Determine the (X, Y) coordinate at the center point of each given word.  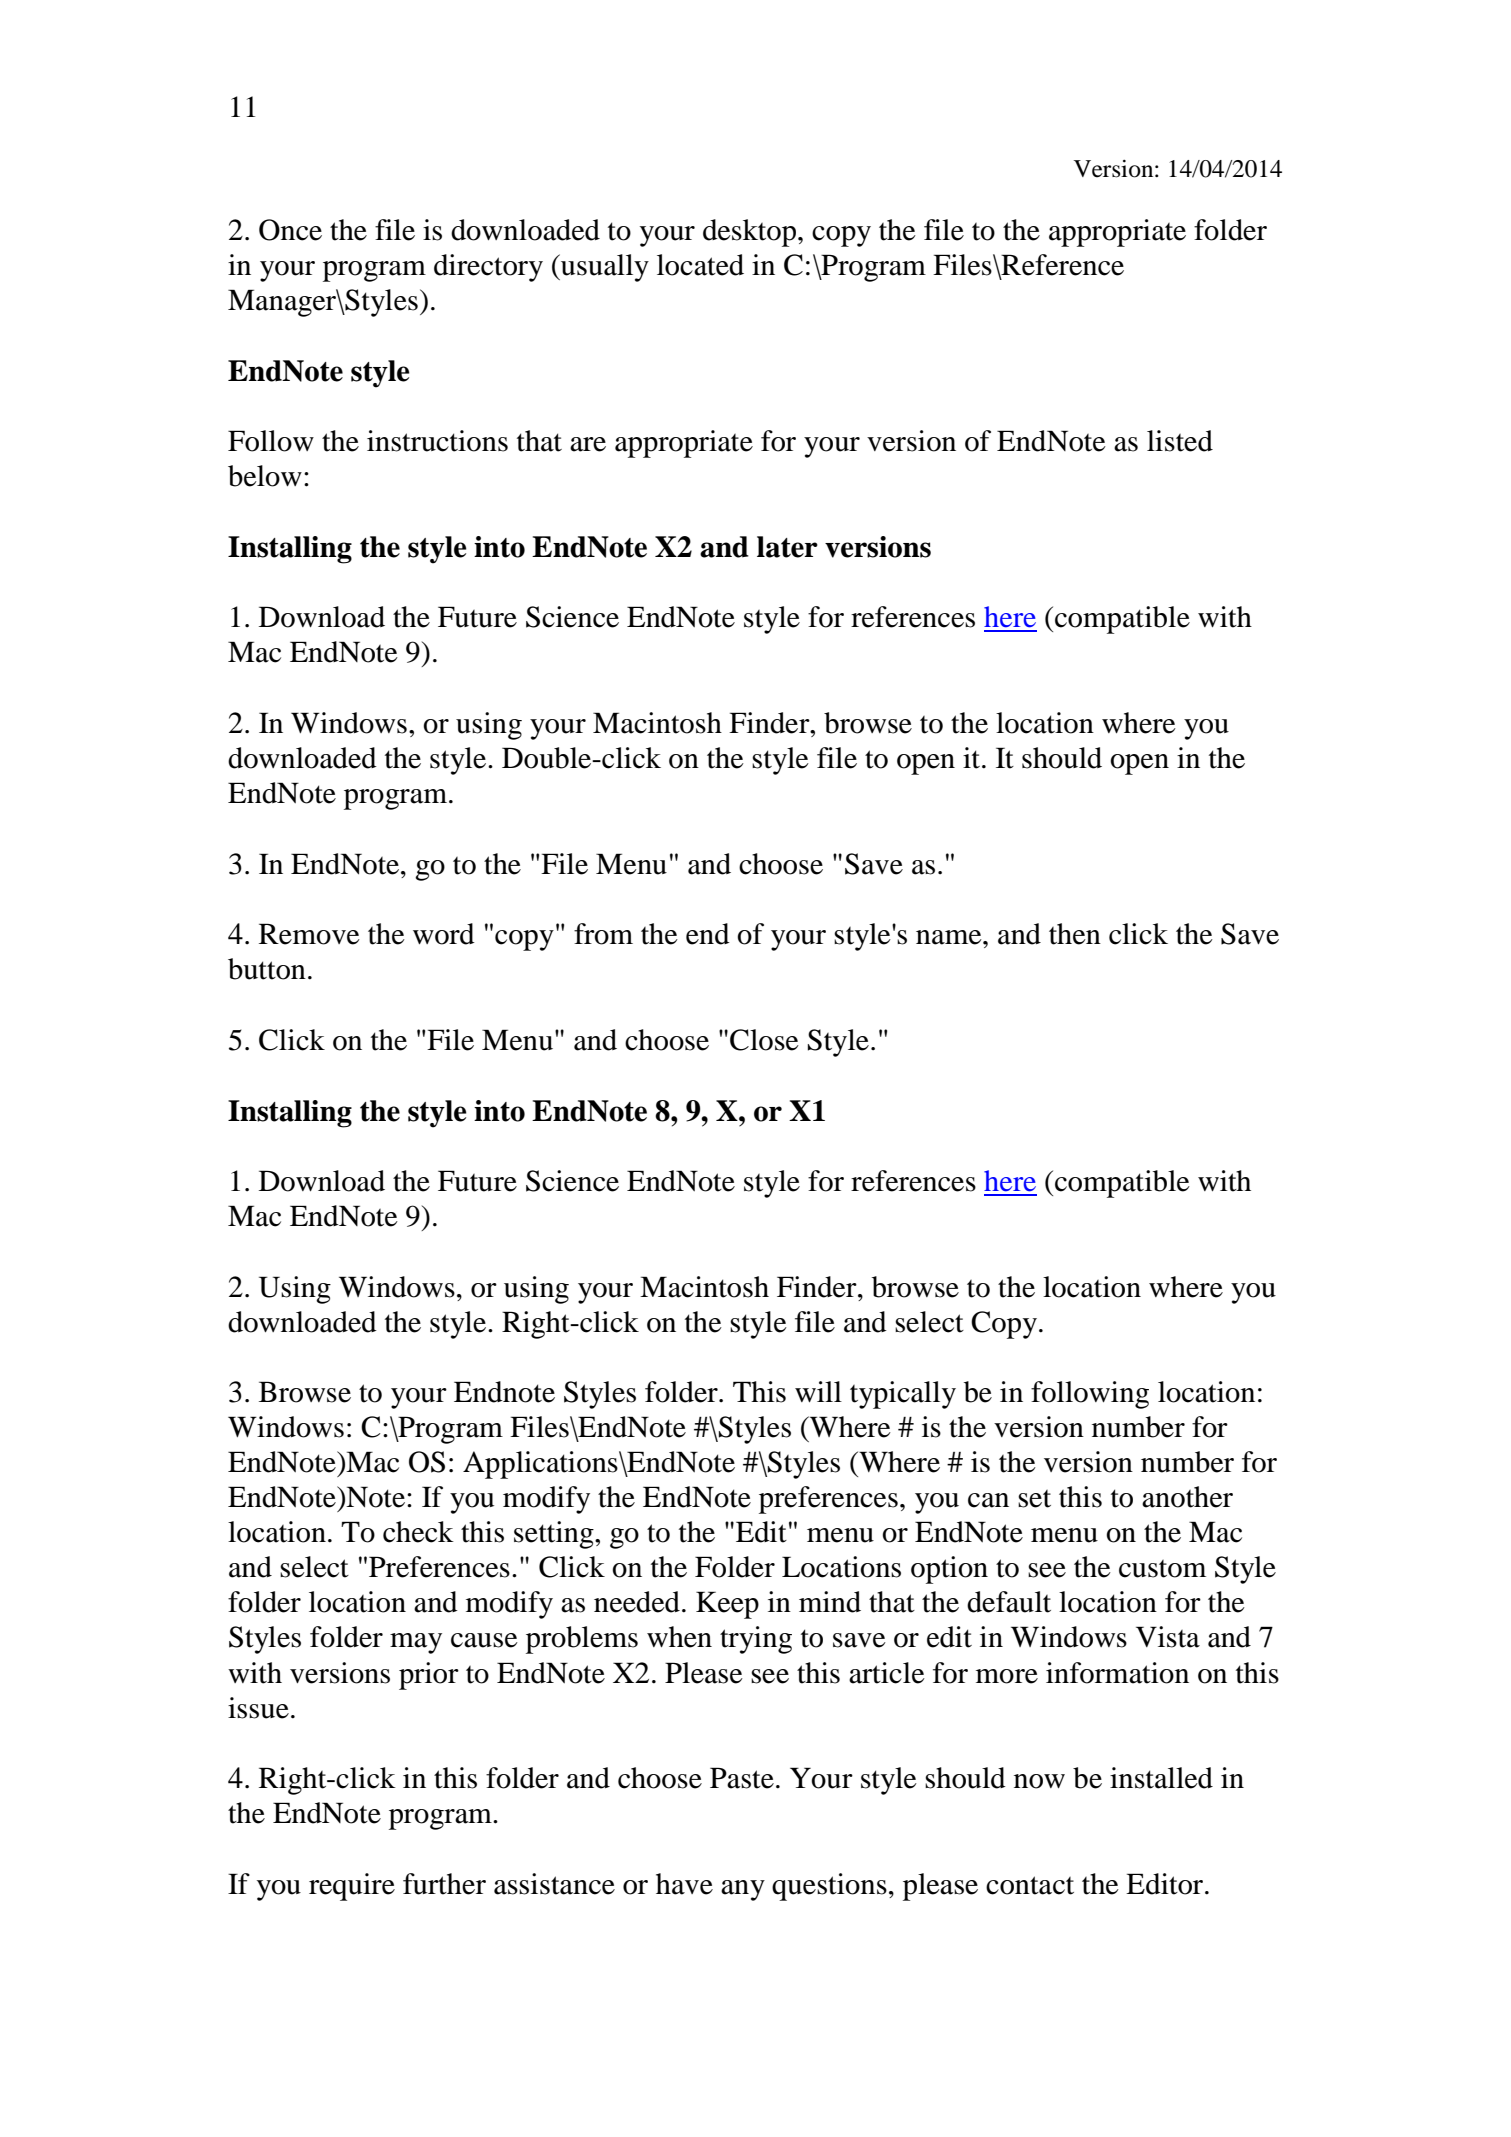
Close (764, 1040)
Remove (309, 934)
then (1075, 934)
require (352, 1887)
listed (1180, 441)
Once (290, 230)
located (700, 265)
